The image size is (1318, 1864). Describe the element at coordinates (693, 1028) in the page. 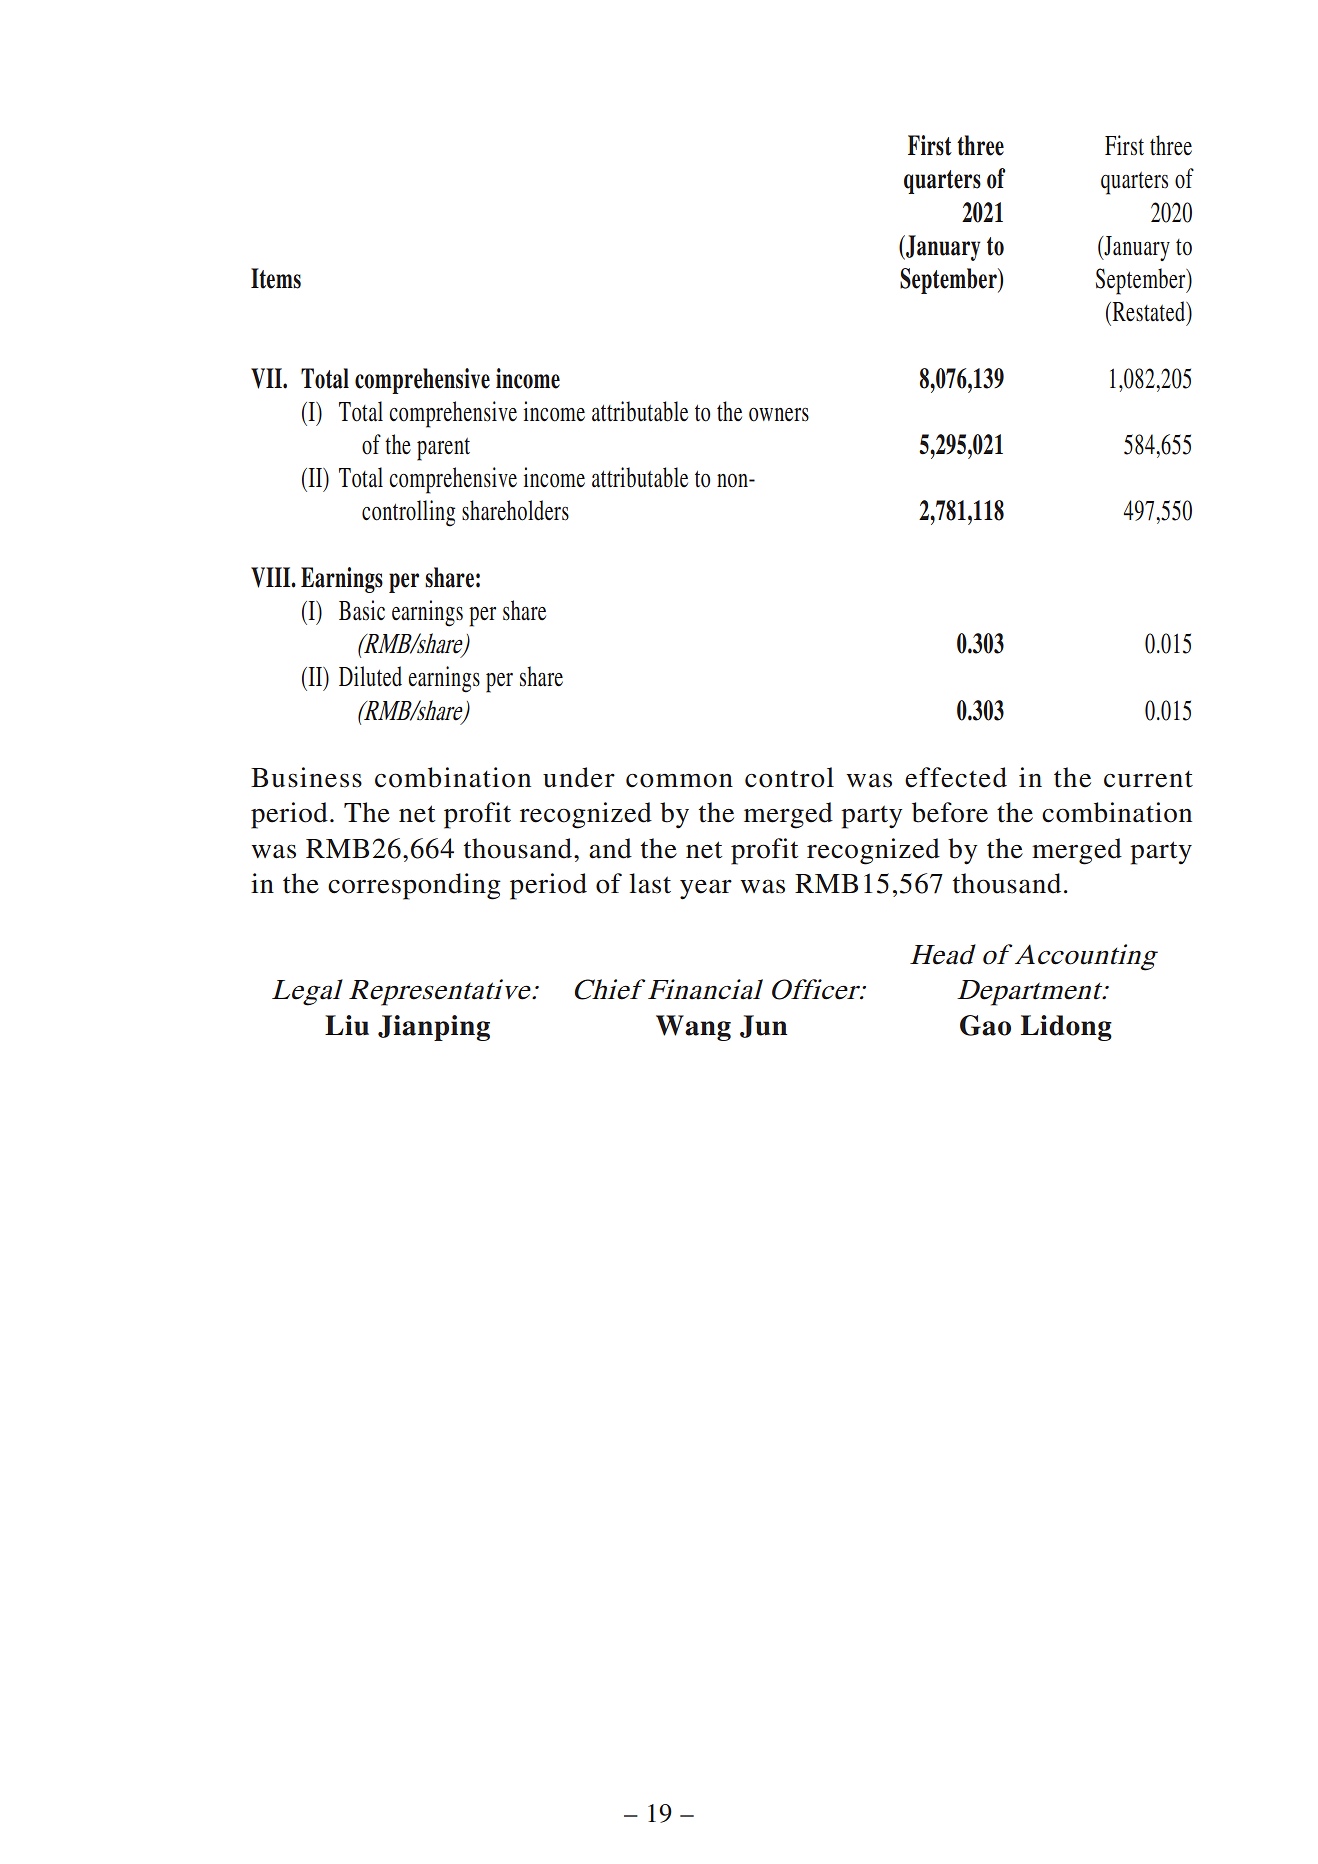

I see `Wang` at that location.
